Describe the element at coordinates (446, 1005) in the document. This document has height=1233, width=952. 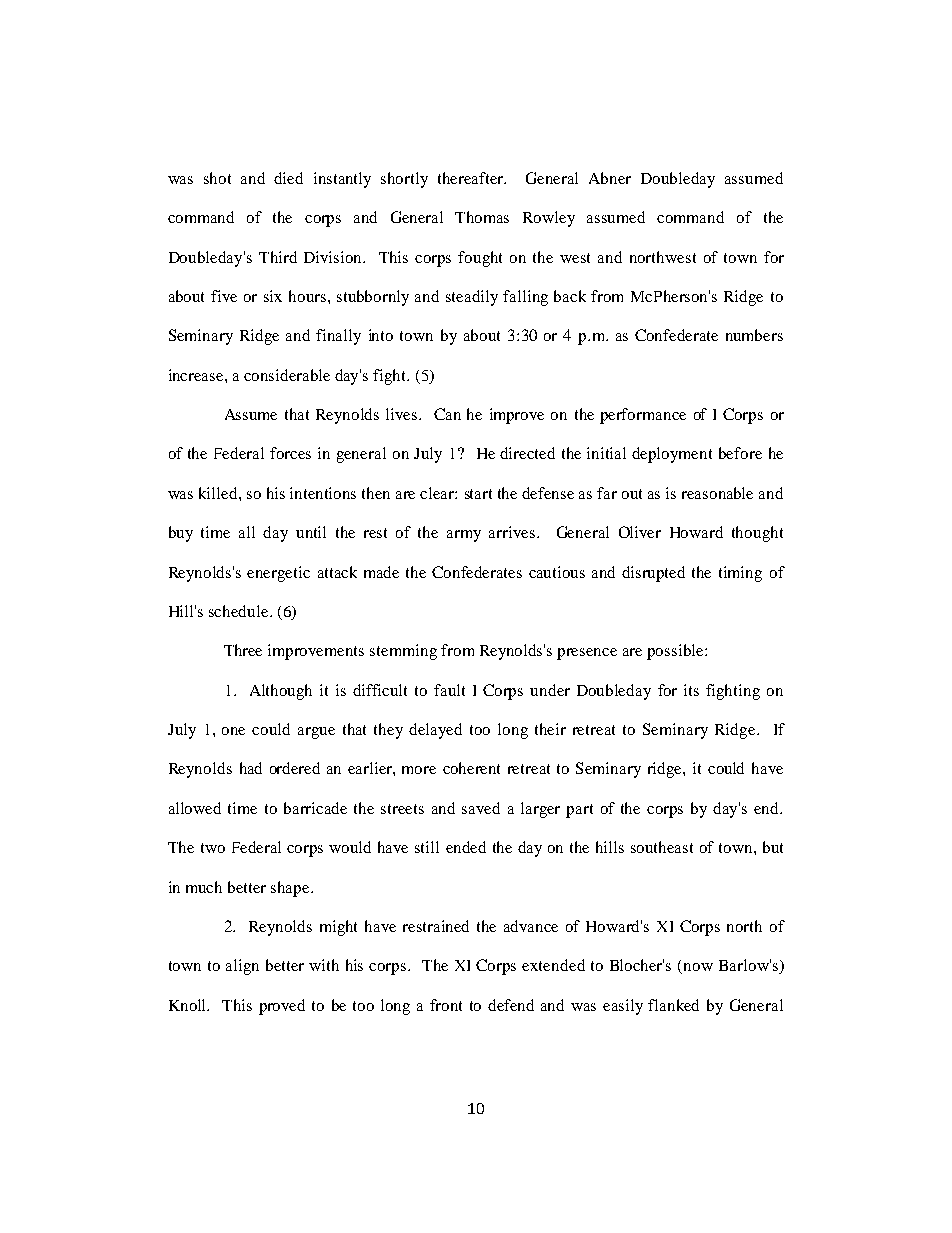
I see `front` at that location.
